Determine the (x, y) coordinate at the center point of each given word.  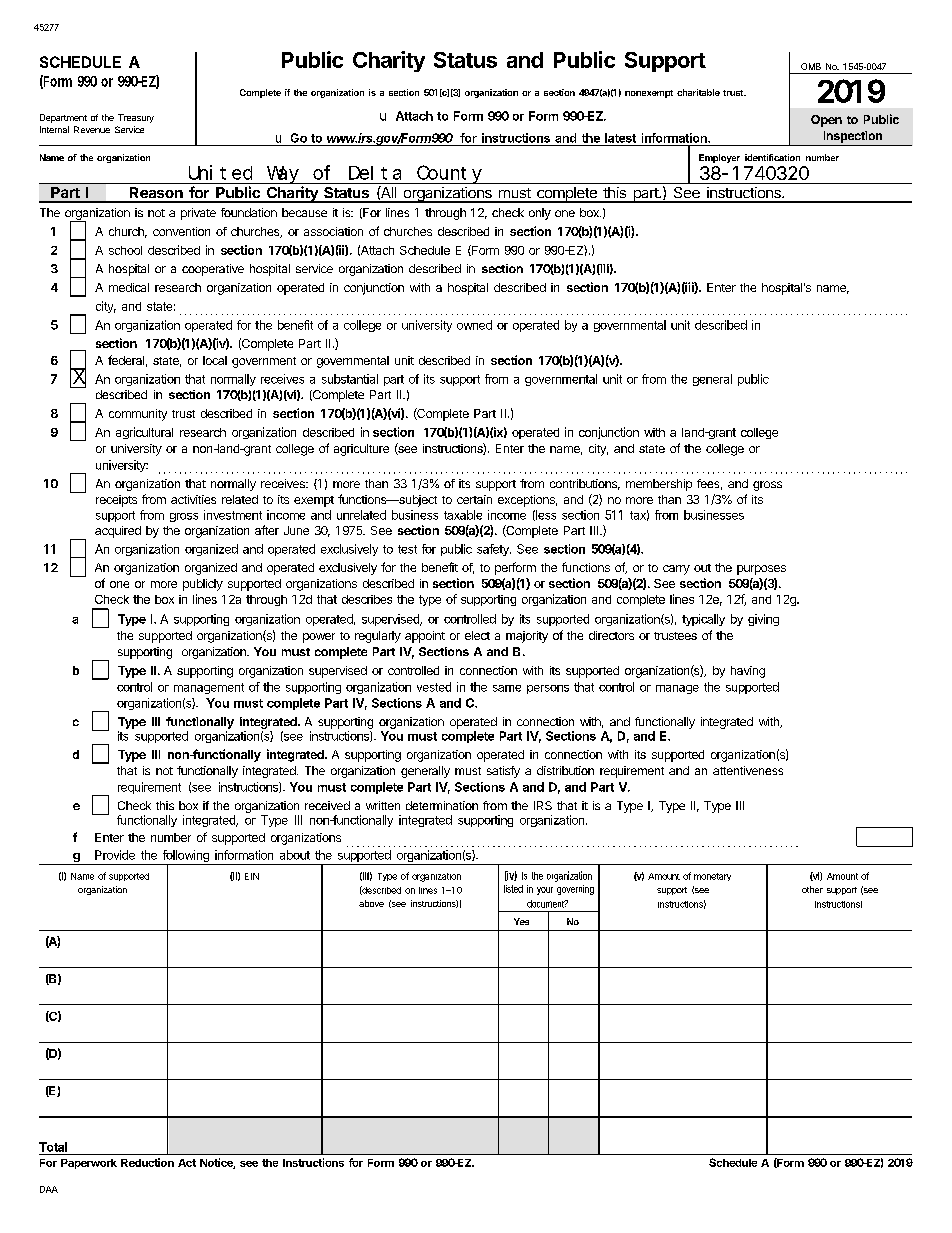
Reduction (147, 1162)
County (450, 175)
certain (474, 499)
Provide (115, 855)
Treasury (136, 118)
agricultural (144, 433)
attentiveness (748, 770)
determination (442, 805)
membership (659, 485)
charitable (698, 92)
